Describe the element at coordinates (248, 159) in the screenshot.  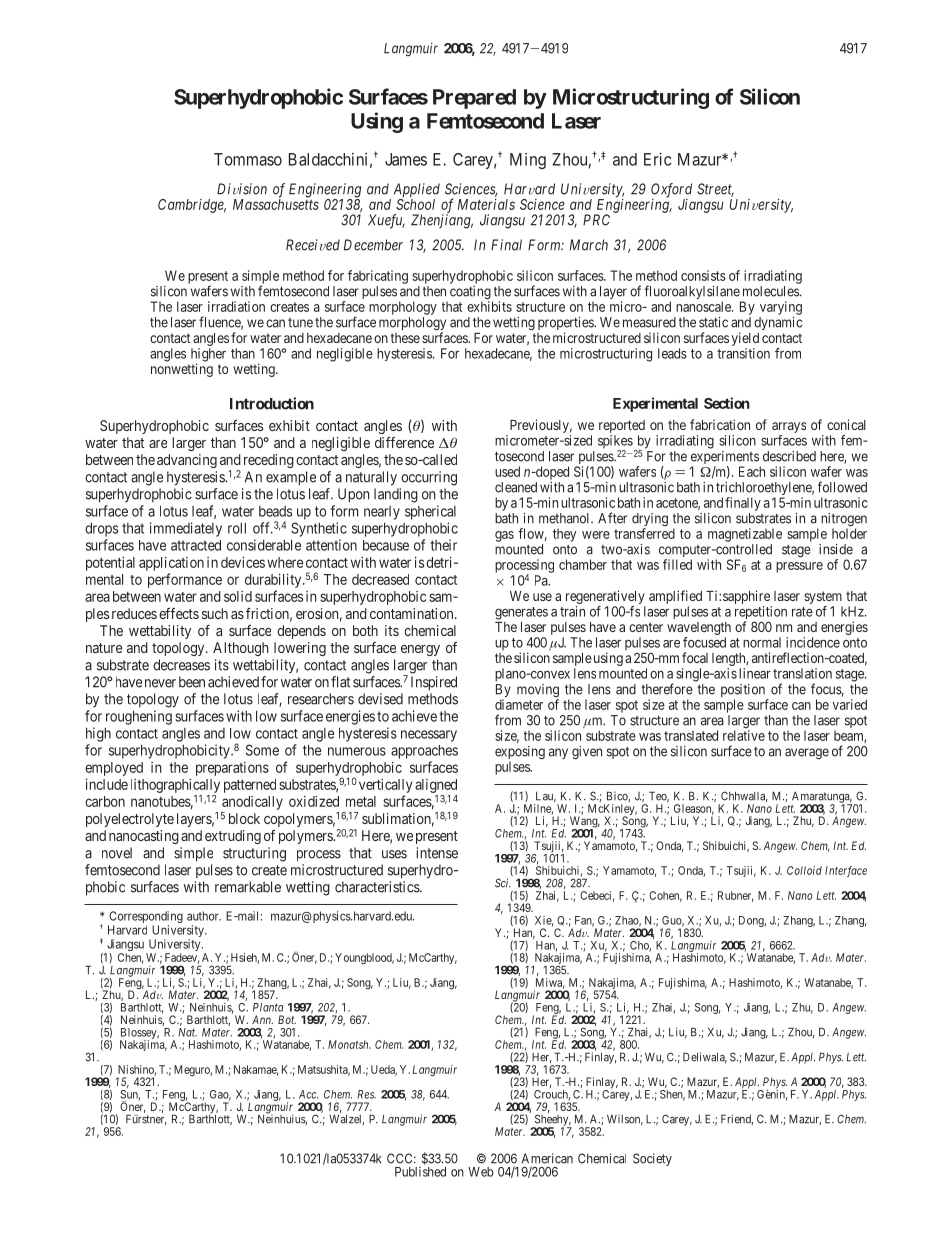
I see `Tommaso` at that location.
